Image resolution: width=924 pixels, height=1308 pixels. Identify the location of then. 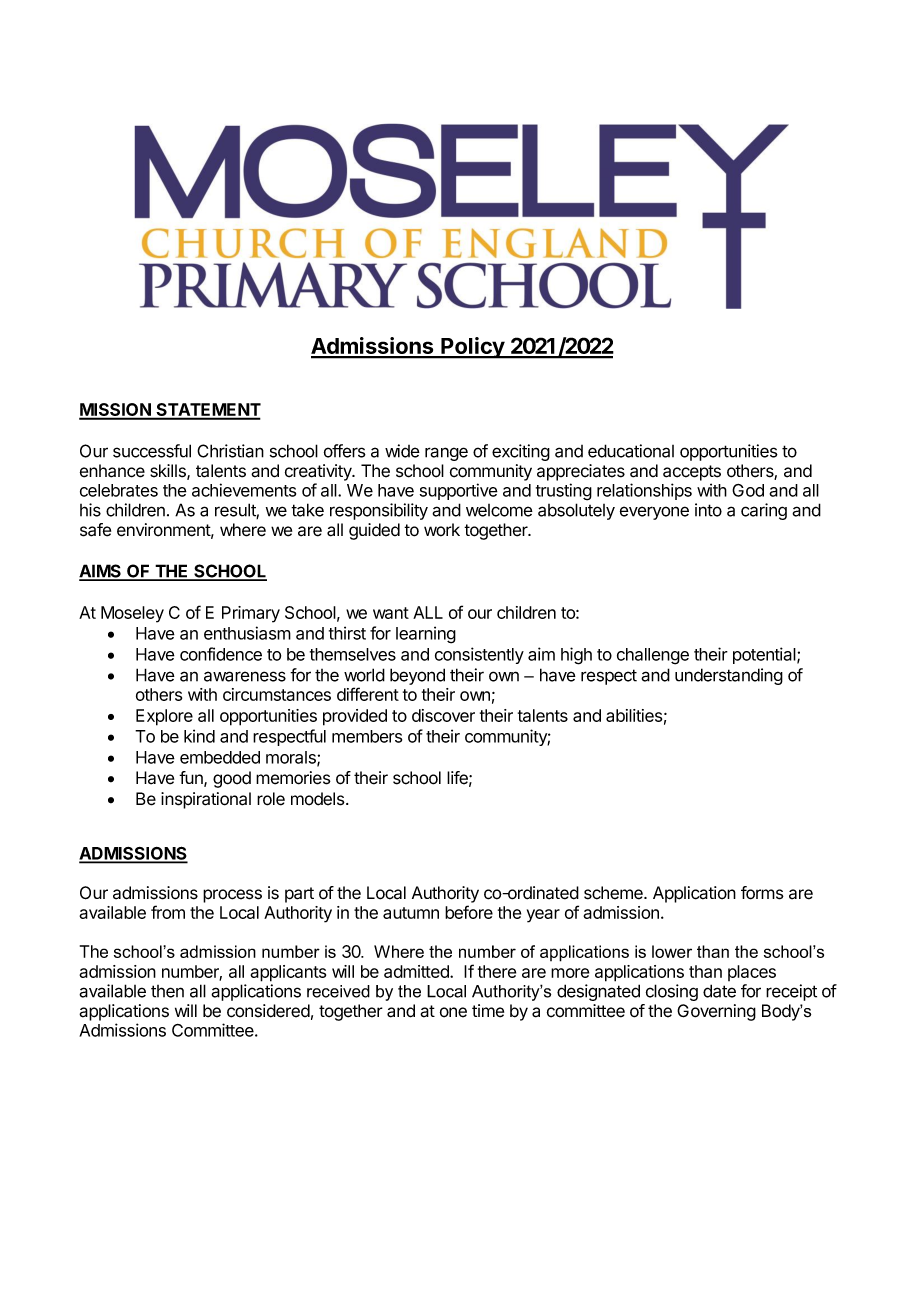
(167, 991).
